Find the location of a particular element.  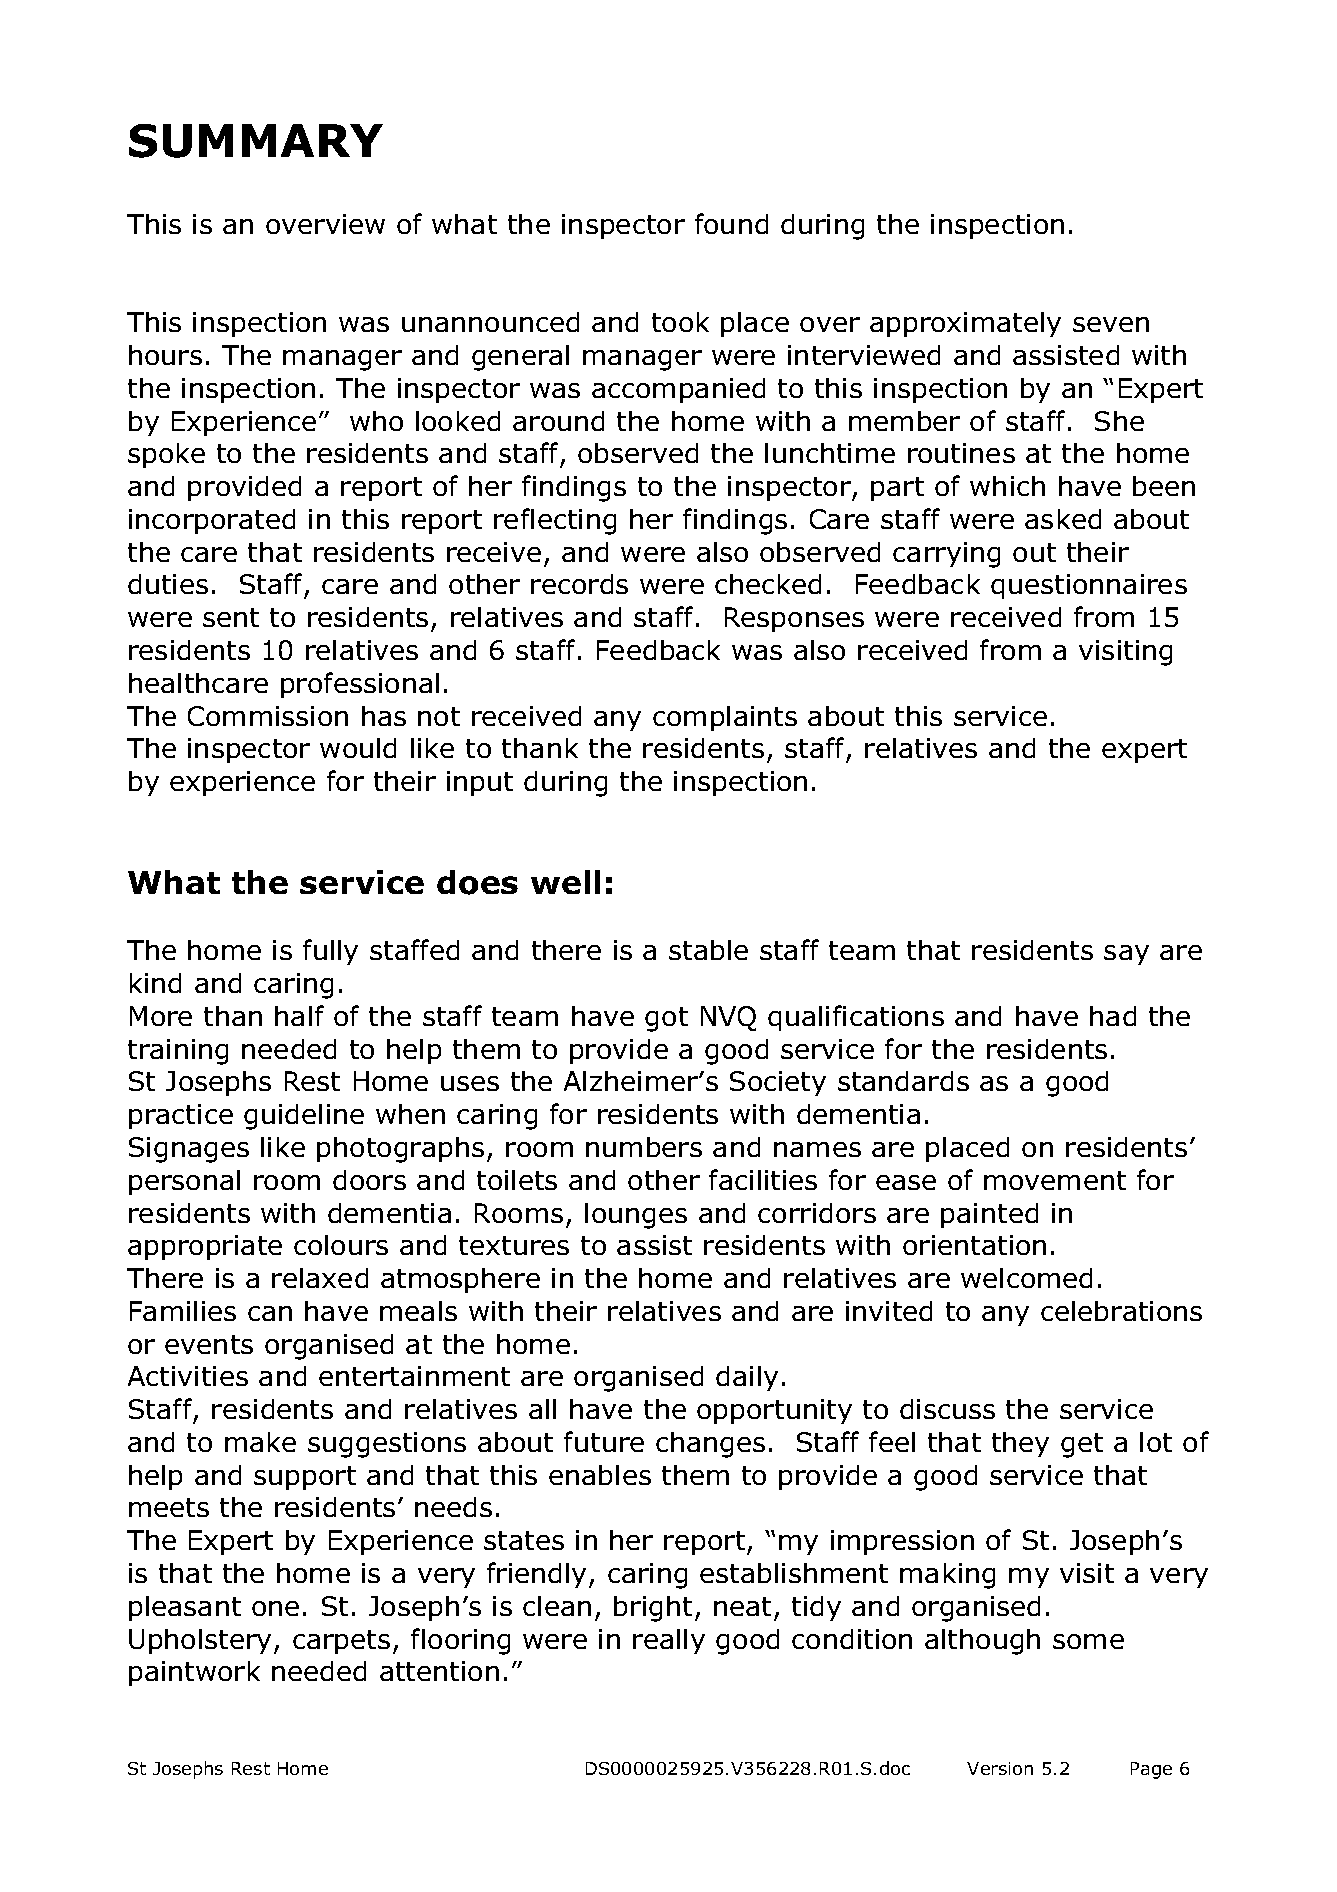

they is located at coordinates (1020, 1444).
